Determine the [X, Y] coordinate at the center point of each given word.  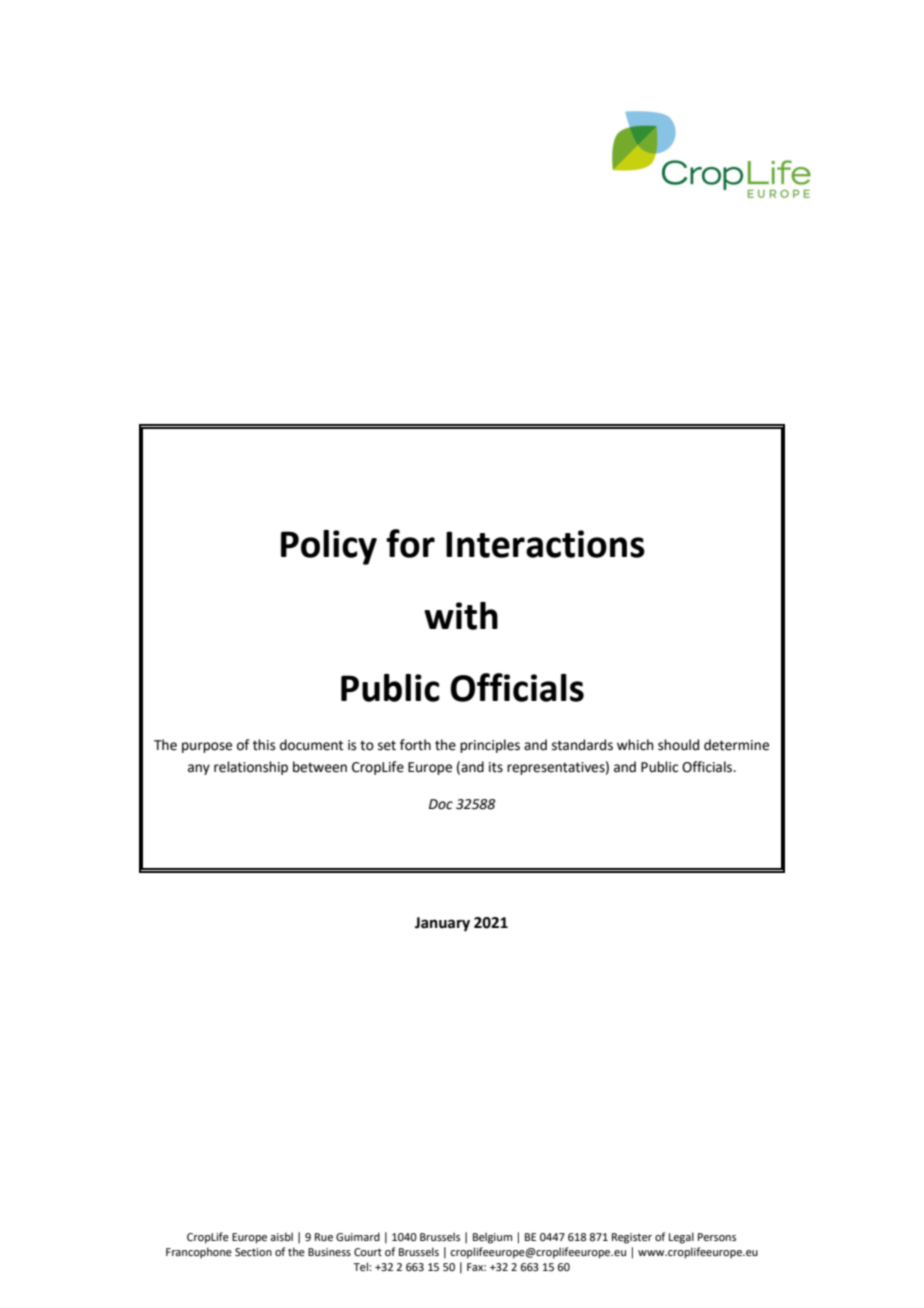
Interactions [545, 544]
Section [253, 1252]
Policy [329, 547]
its [496, 767]
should [678, 745]
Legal [681, 1238]
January [442, 924]
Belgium [492, 1238]
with [461, 616]
